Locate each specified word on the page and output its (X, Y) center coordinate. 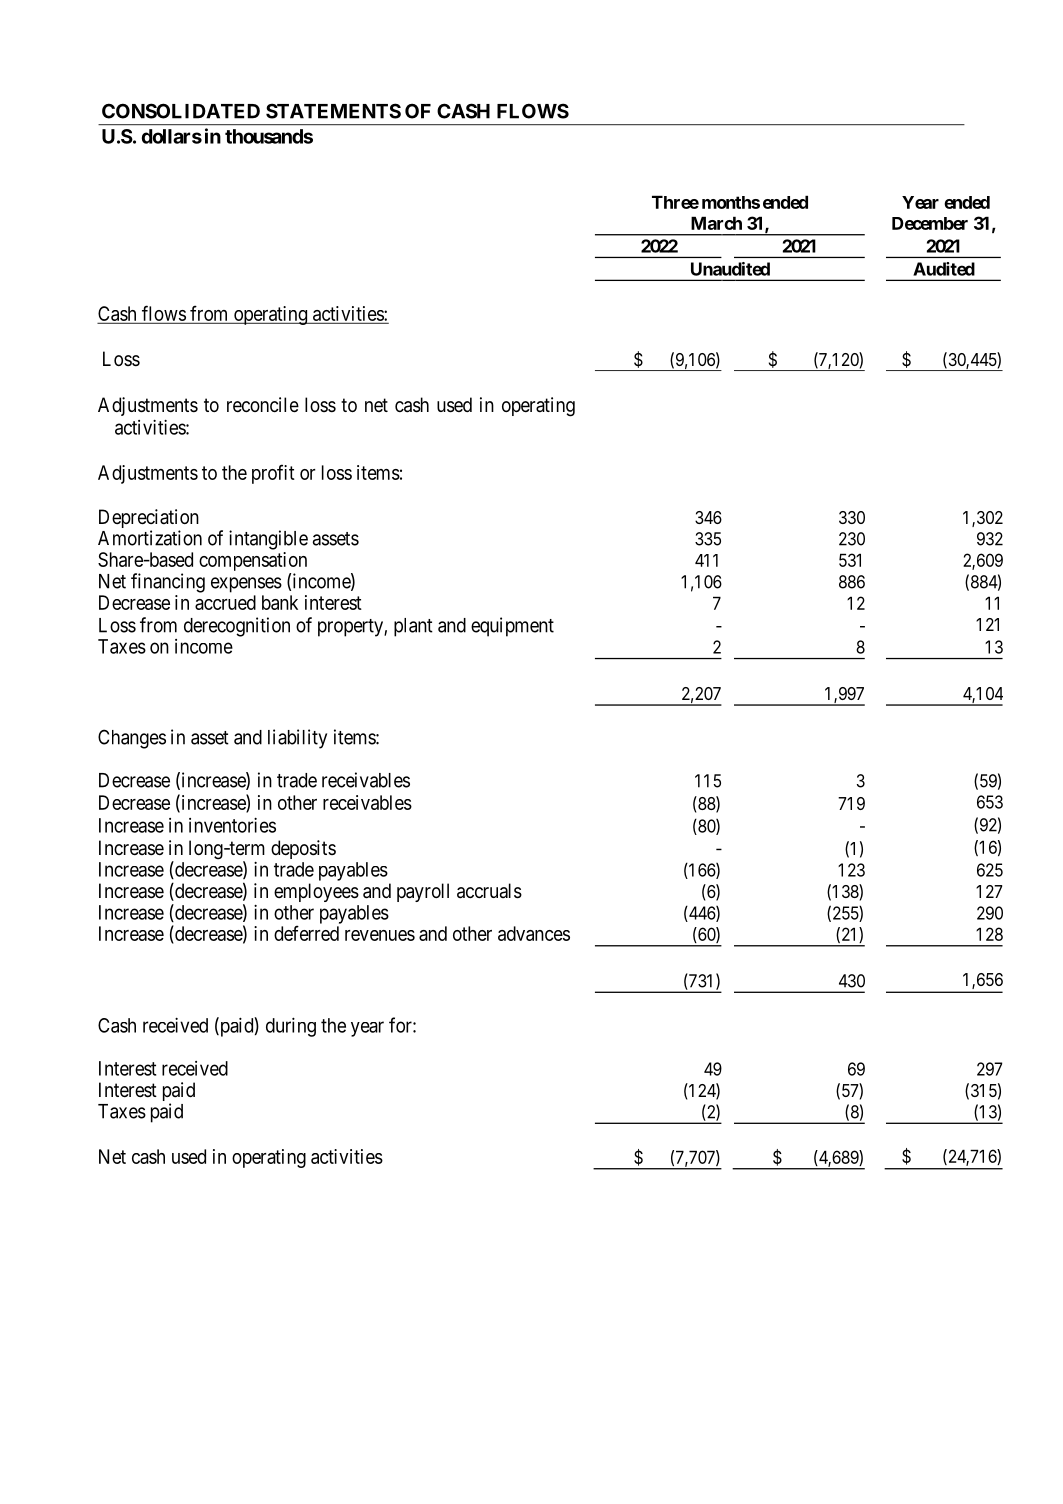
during (291, 1027)
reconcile (263, 405)
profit (273, 474)
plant (413, 627)
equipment (512, 627)
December (930, 223)
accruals (489, 891)
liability (297, 739)
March (716, 223)
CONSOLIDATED (181, 111)
